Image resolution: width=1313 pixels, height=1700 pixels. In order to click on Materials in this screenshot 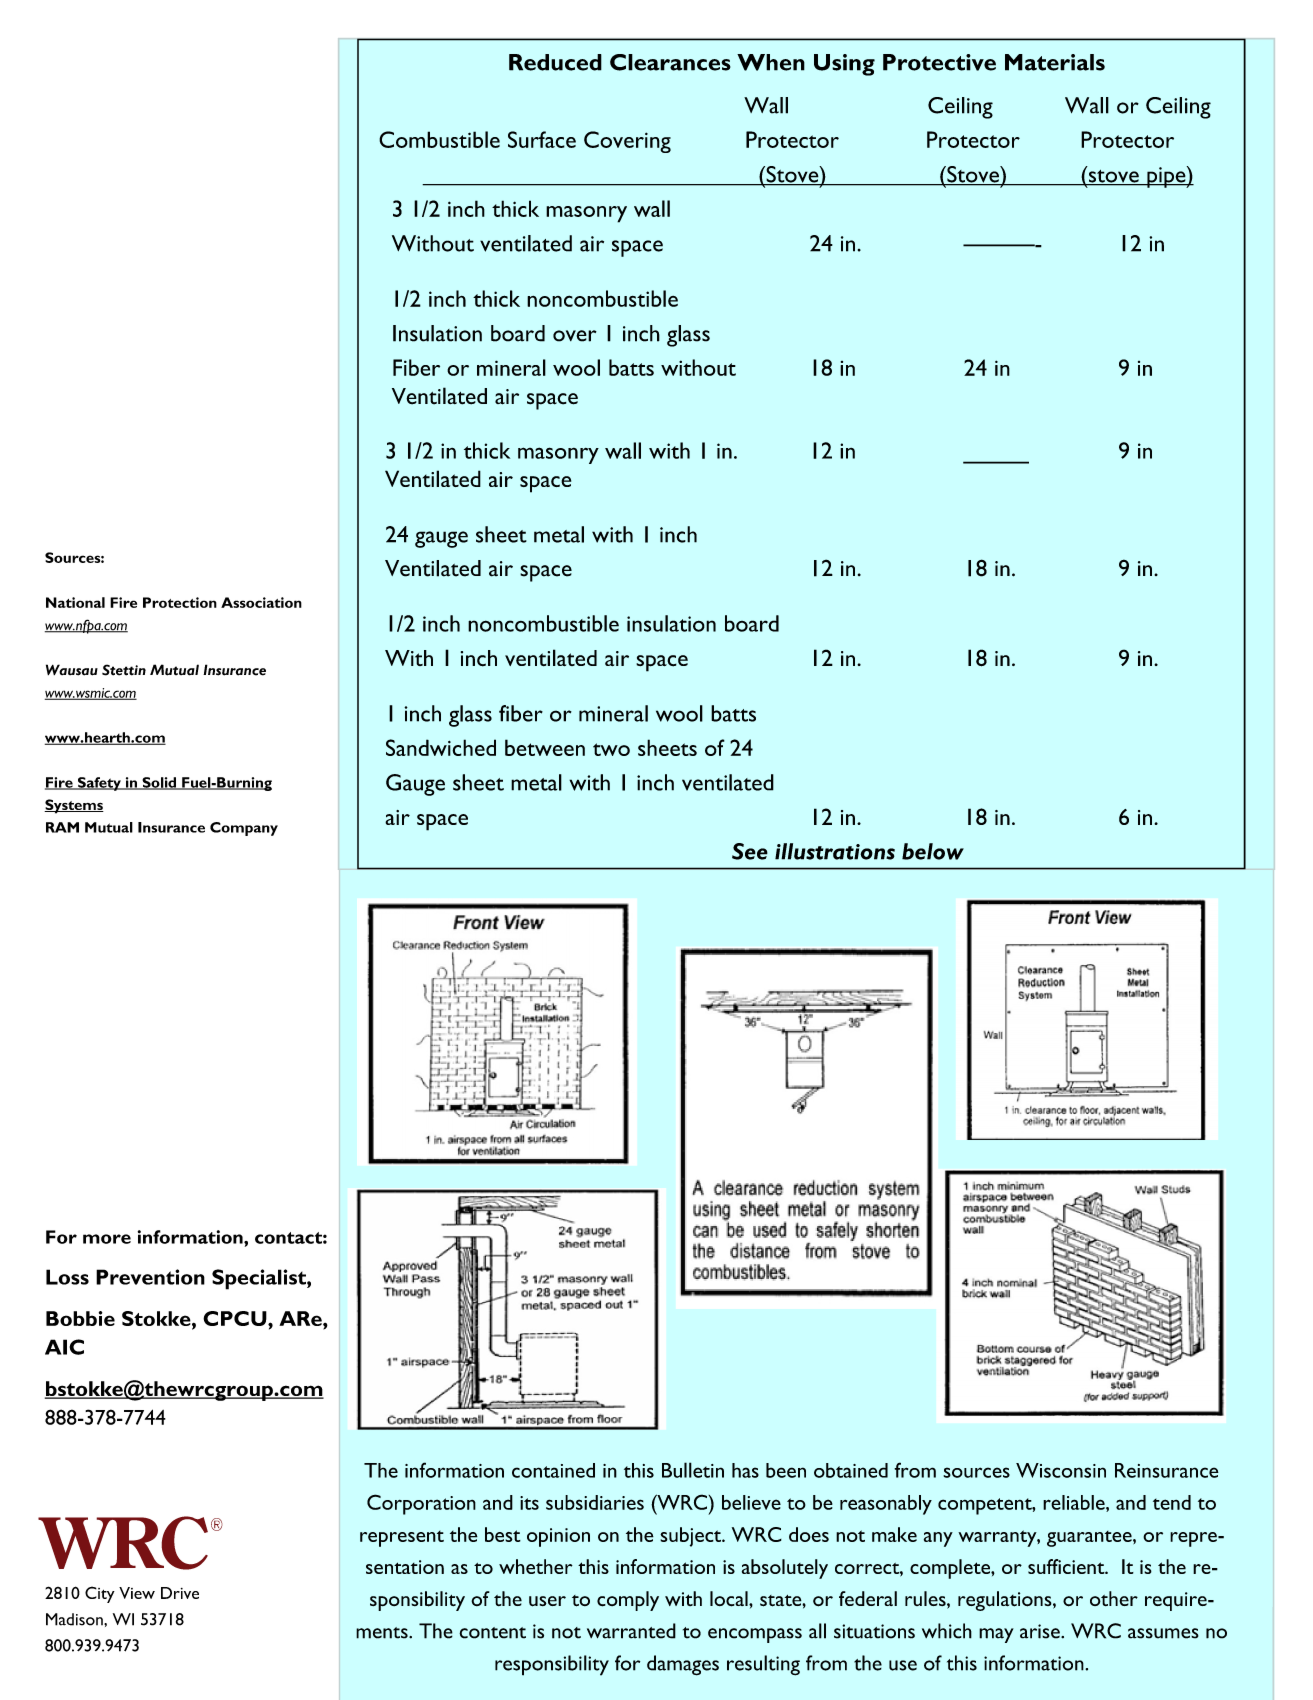, I will do `click(1055, 62)`.
